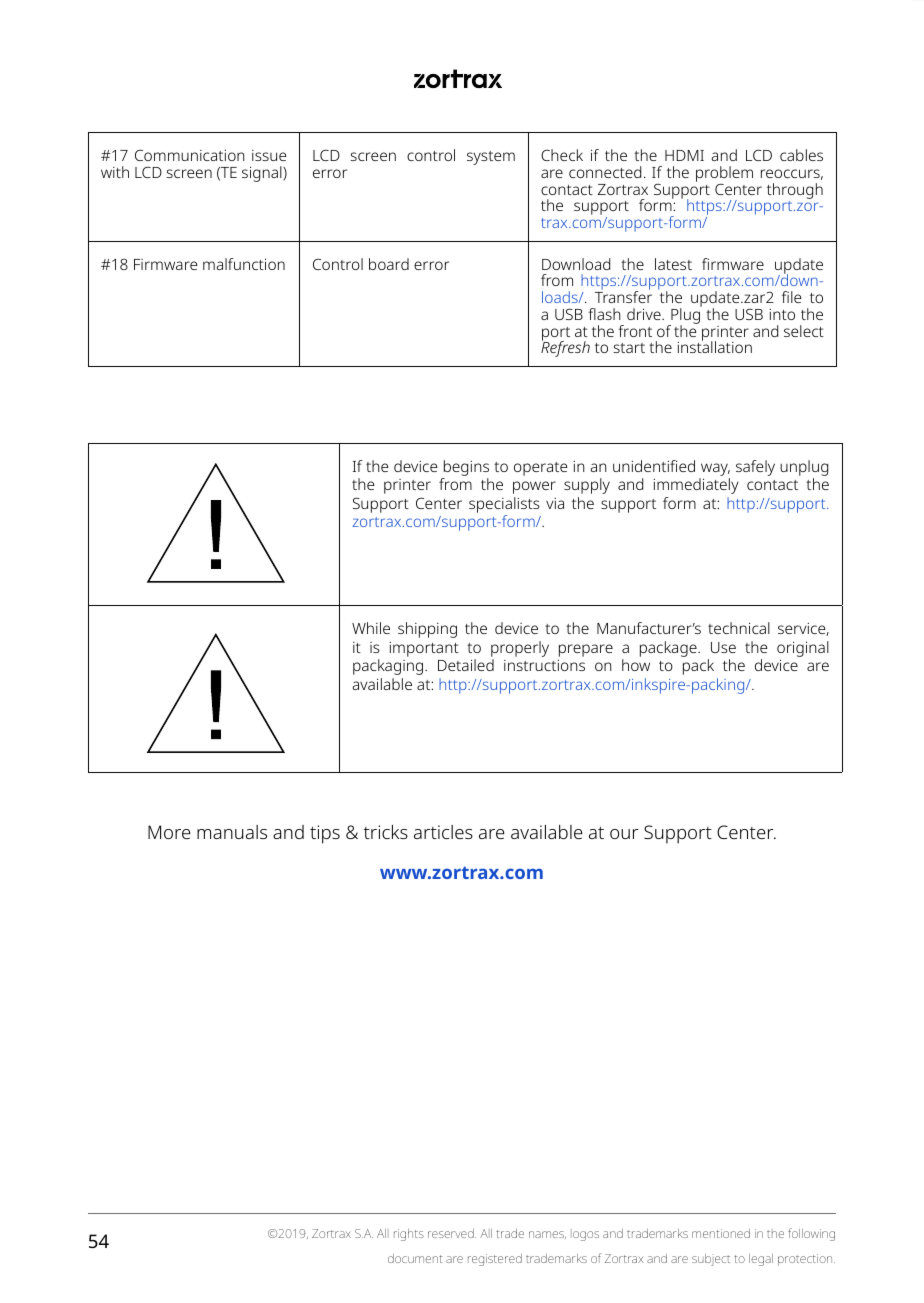 The height and width of the screenshot is (1303, 924). Describe the element at coordinates (724, 175) in the screenshot. I see `problem` at that location.
